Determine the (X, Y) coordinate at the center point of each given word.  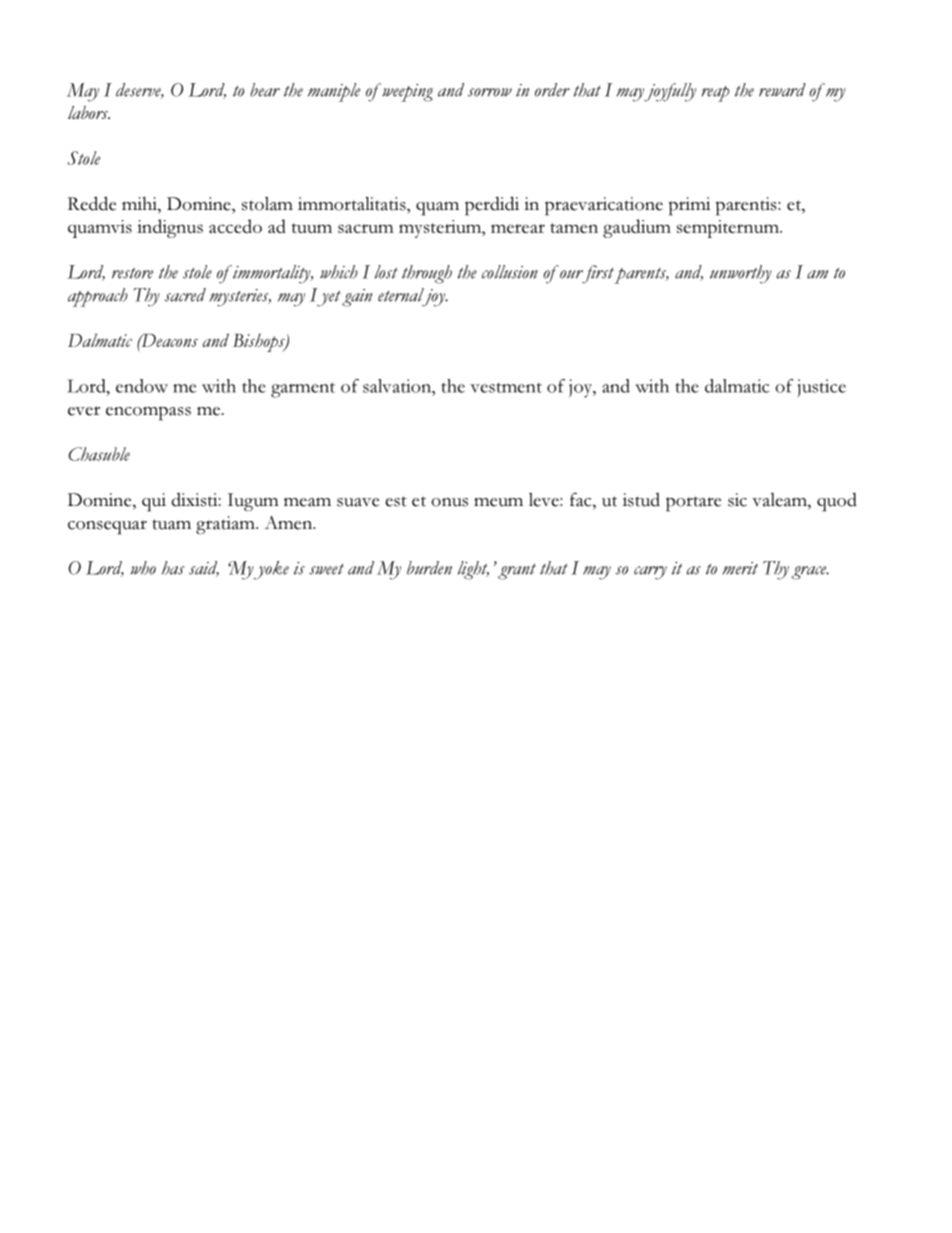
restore (132, 273)
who (143, 568)
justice (821, 388)
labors (89, 112)
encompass (148, 413)
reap (715, 94)
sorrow (490, 92)
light (473, 570)
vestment (506, 387)
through (427, 274)
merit (740, 568)
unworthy (741, 274)
